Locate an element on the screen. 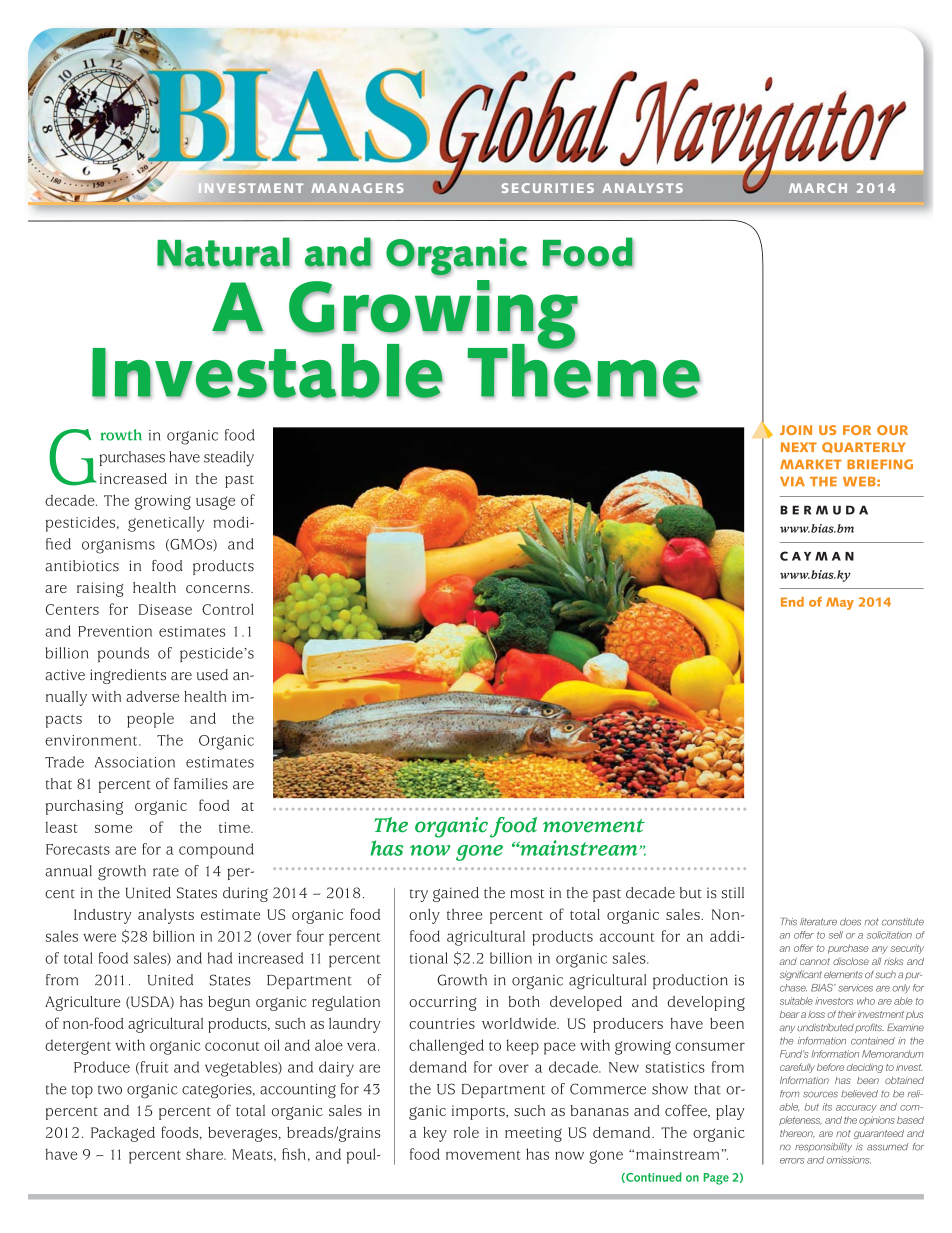  role is located at coordinates (466, 1132).
